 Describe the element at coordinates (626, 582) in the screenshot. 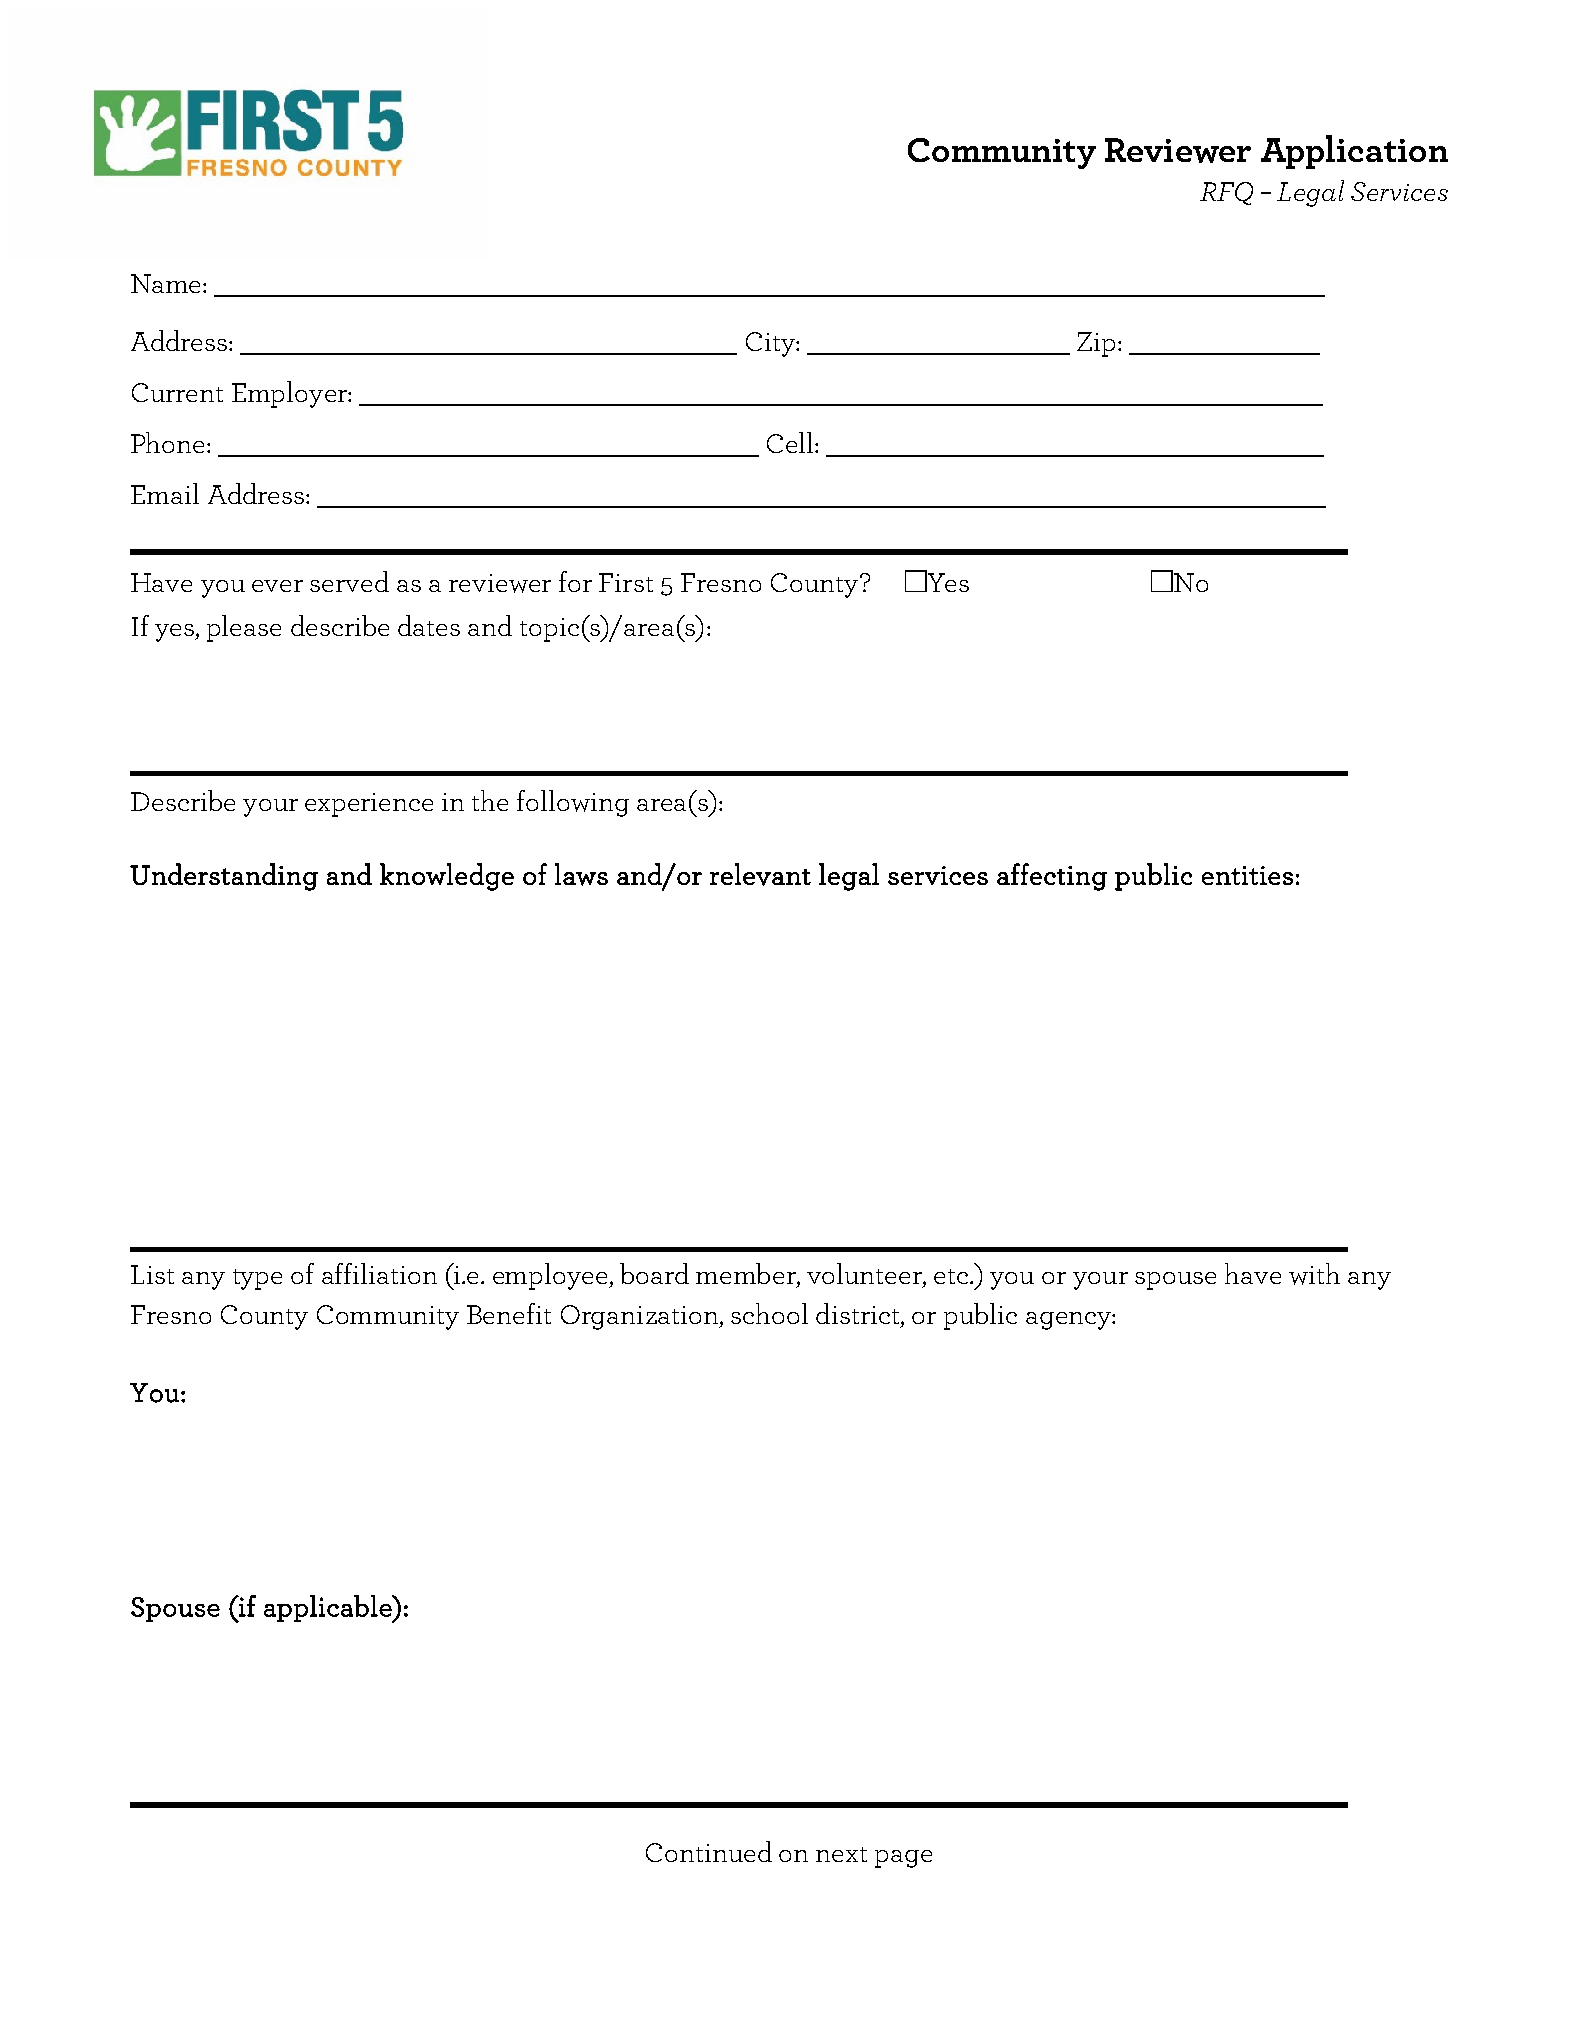

I see `First` at that location.
